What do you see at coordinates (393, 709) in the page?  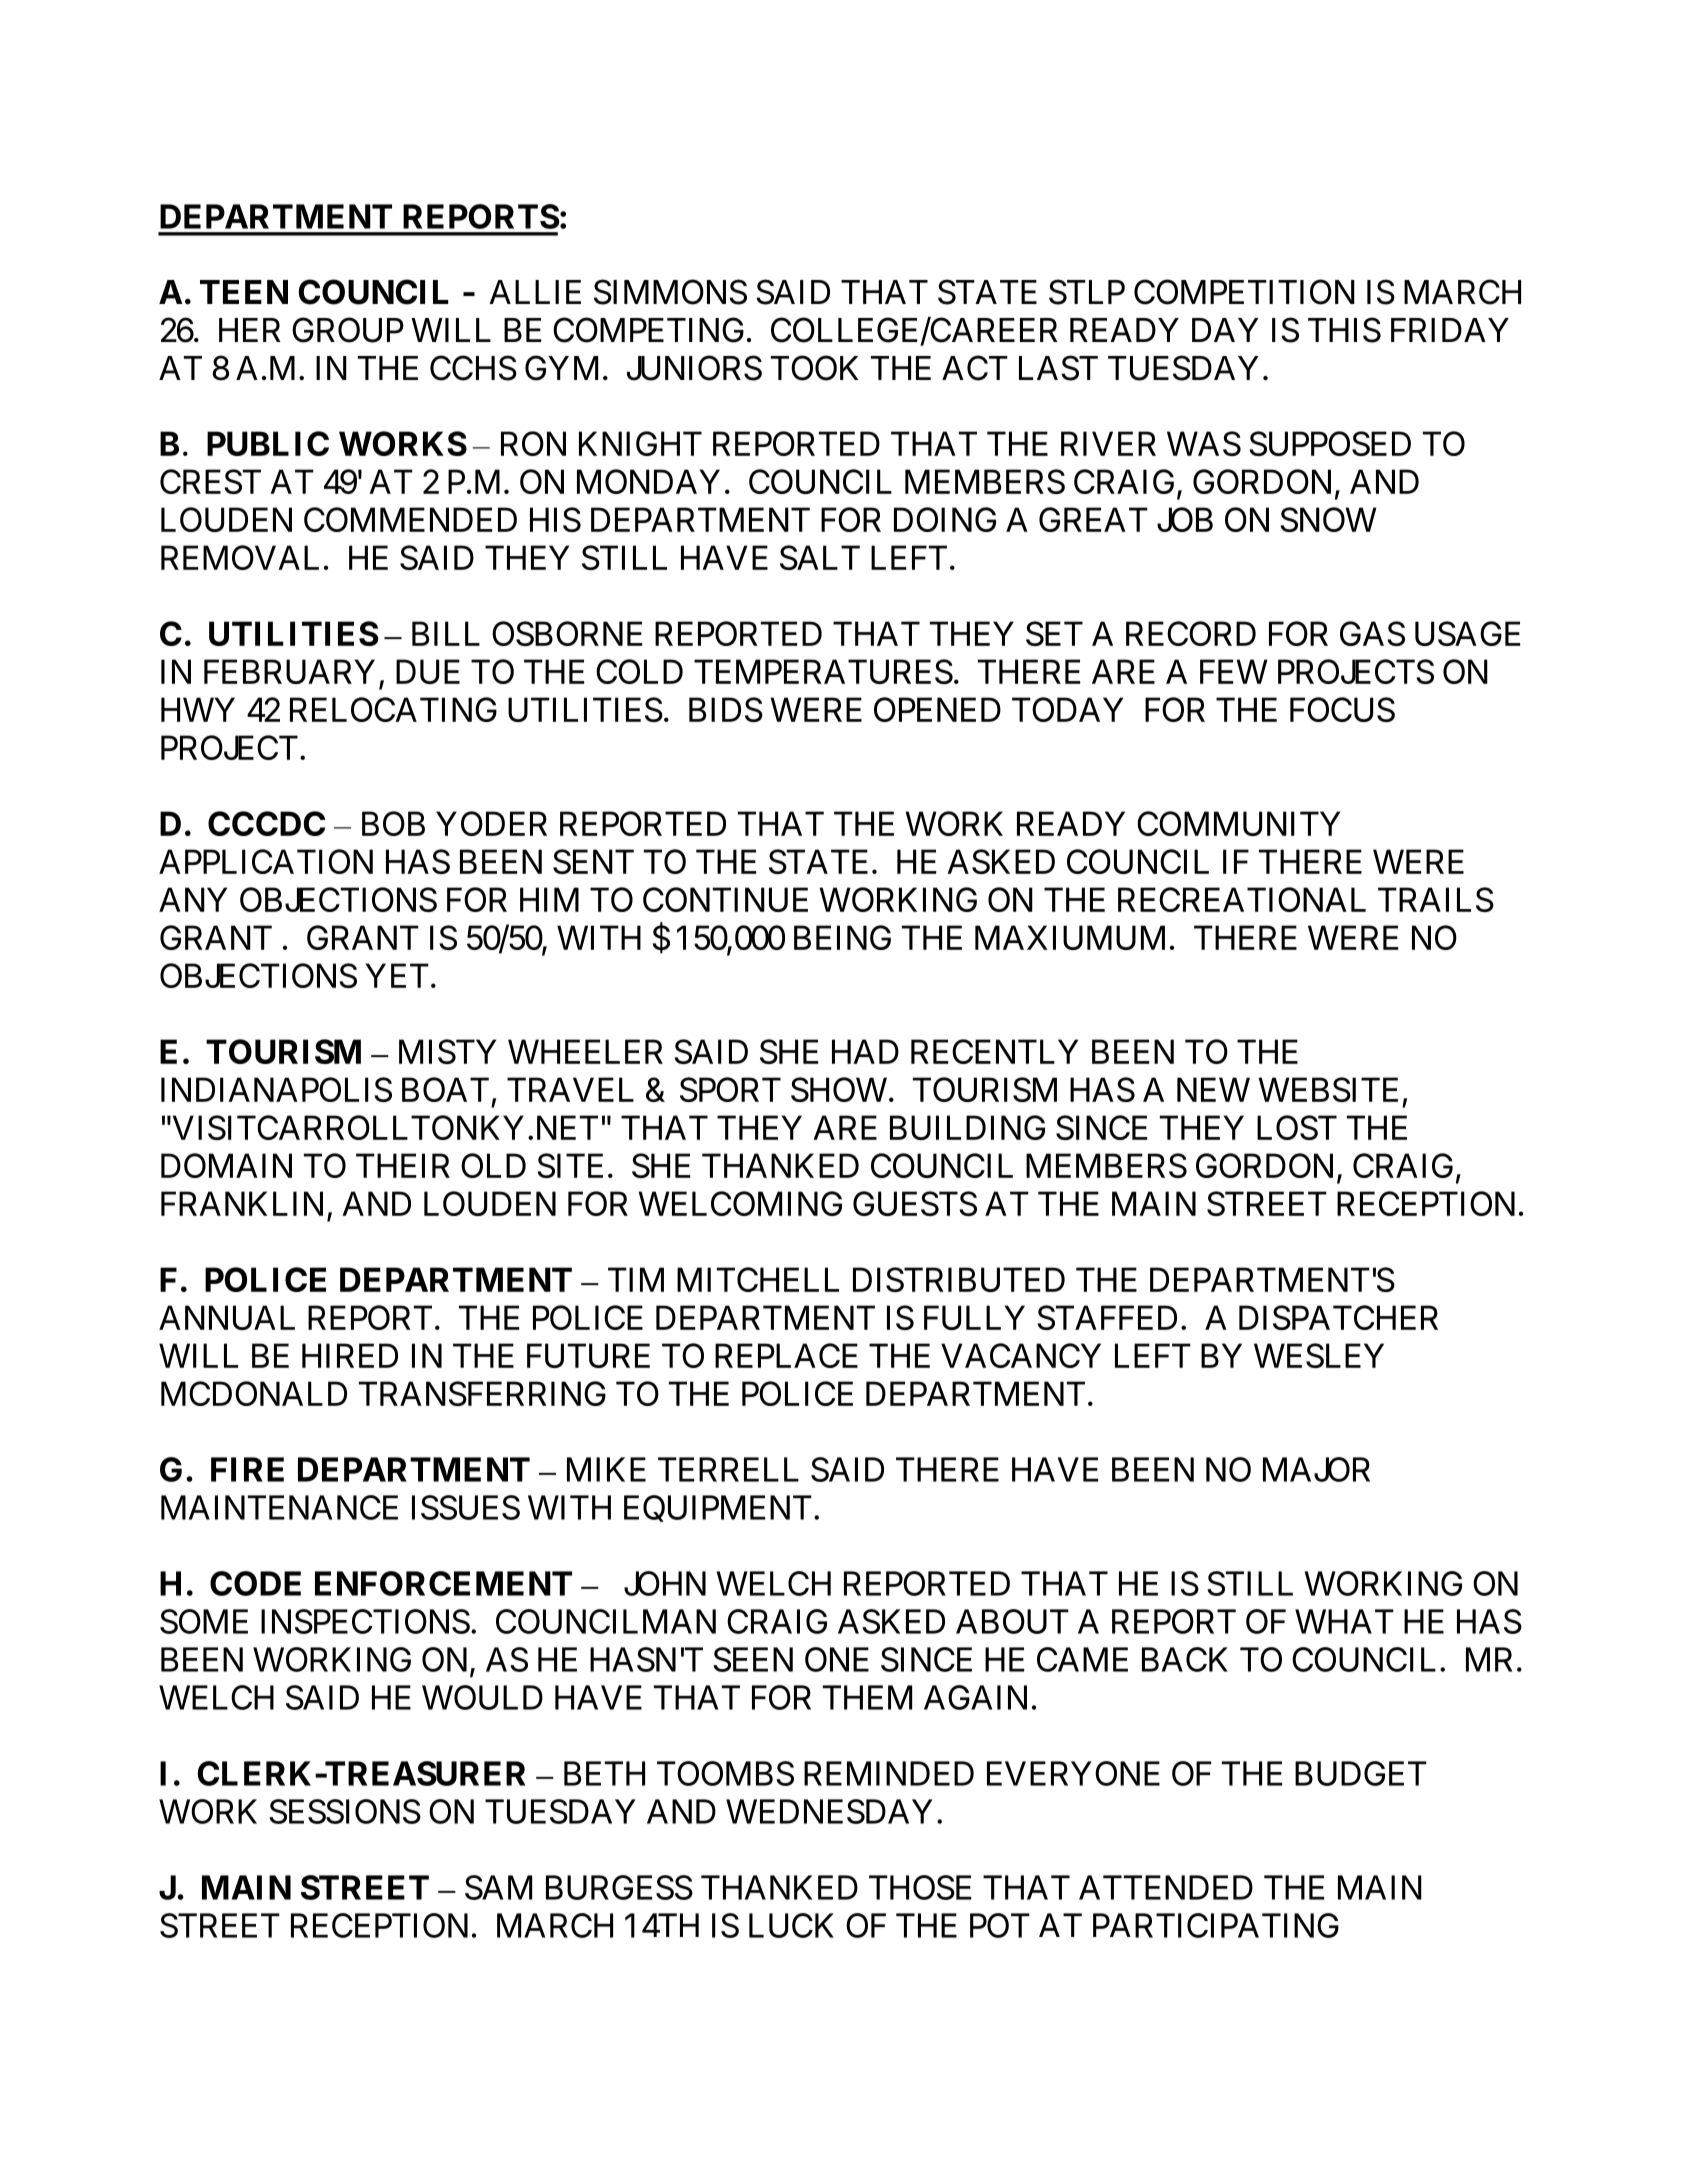 I see `RELOCATING` at bounding box center [393, 709].
